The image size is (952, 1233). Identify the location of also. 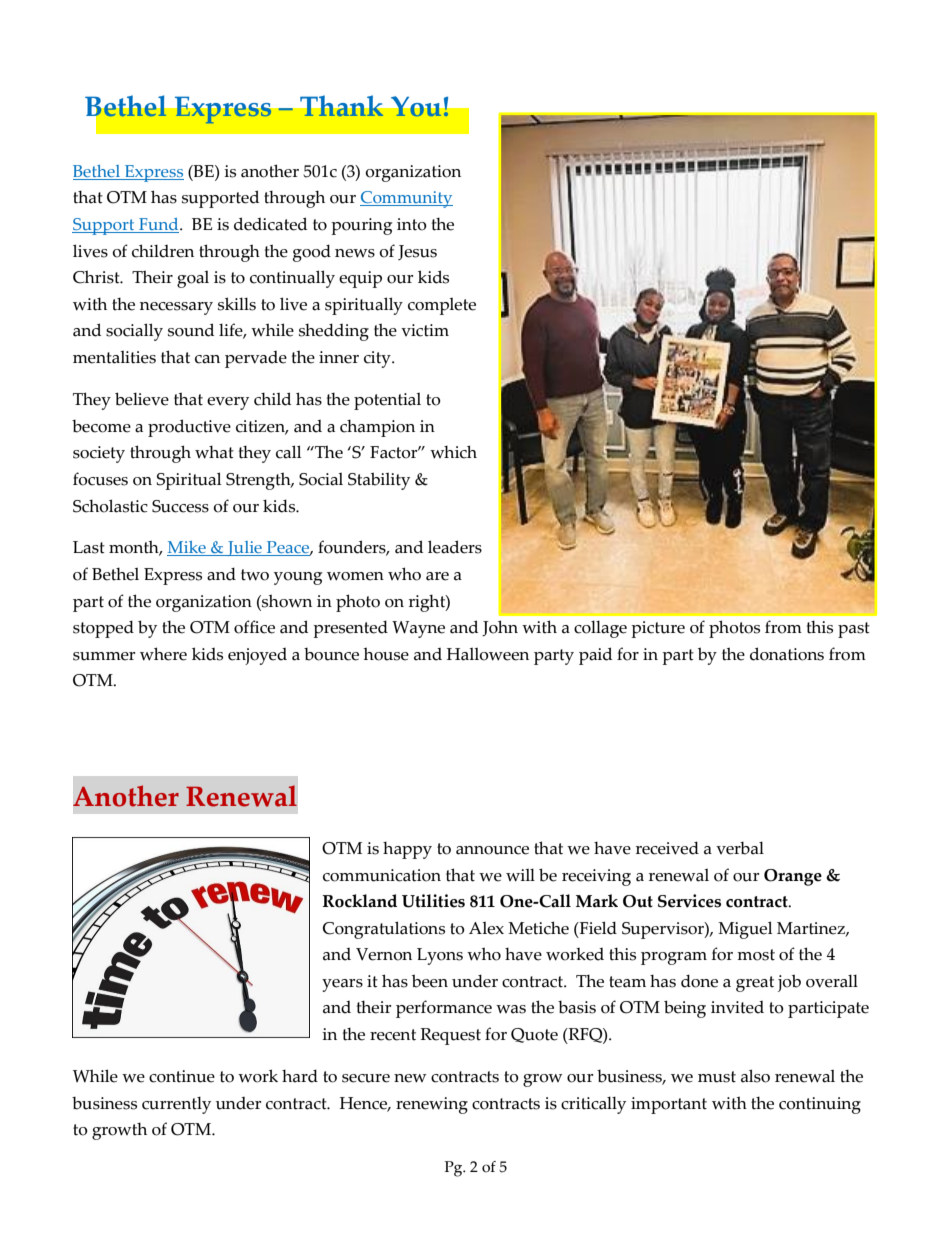
(755, 1076).
